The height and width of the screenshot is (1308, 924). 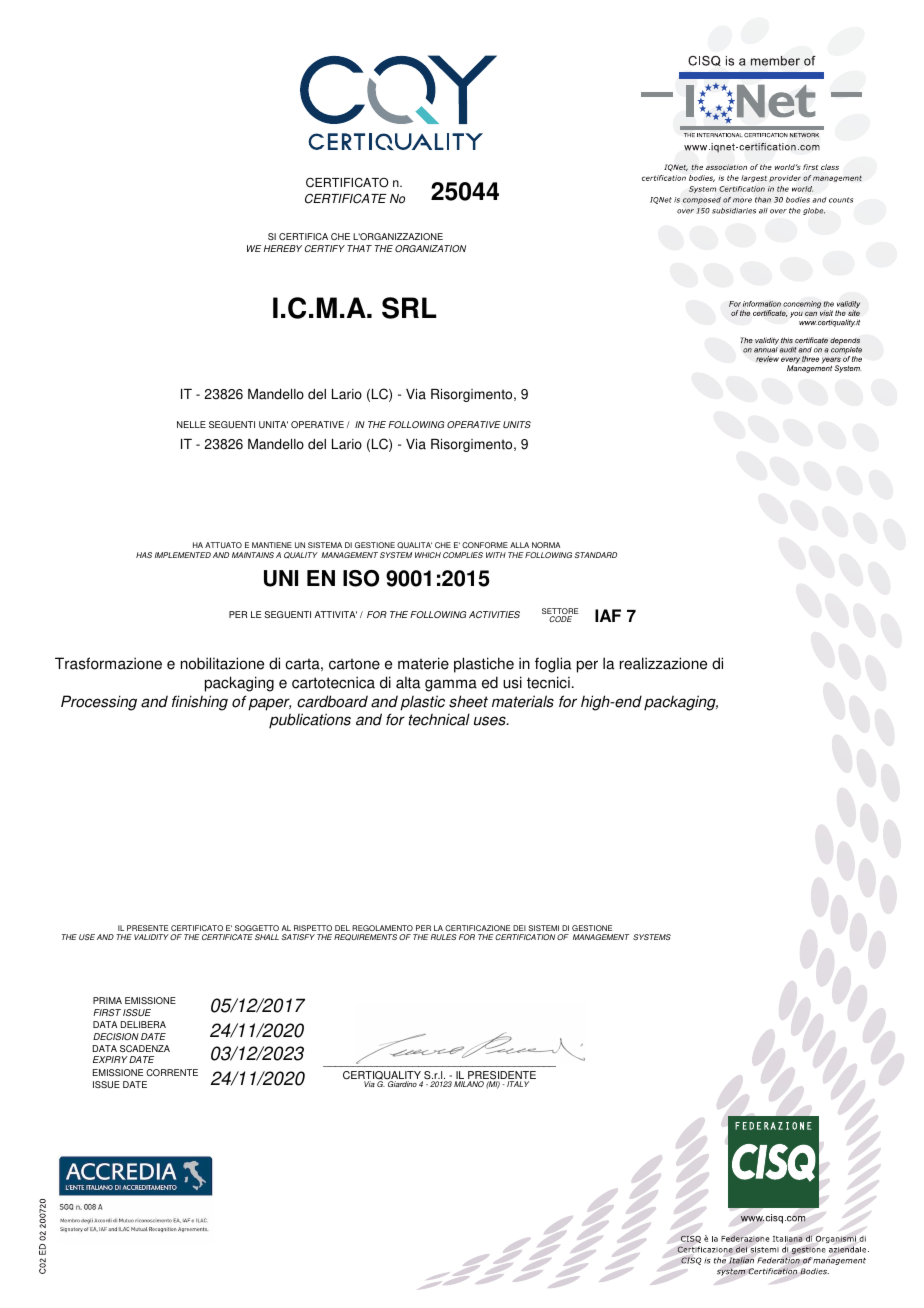 I want to click on ITALY, so click(x=518, y=1084).
